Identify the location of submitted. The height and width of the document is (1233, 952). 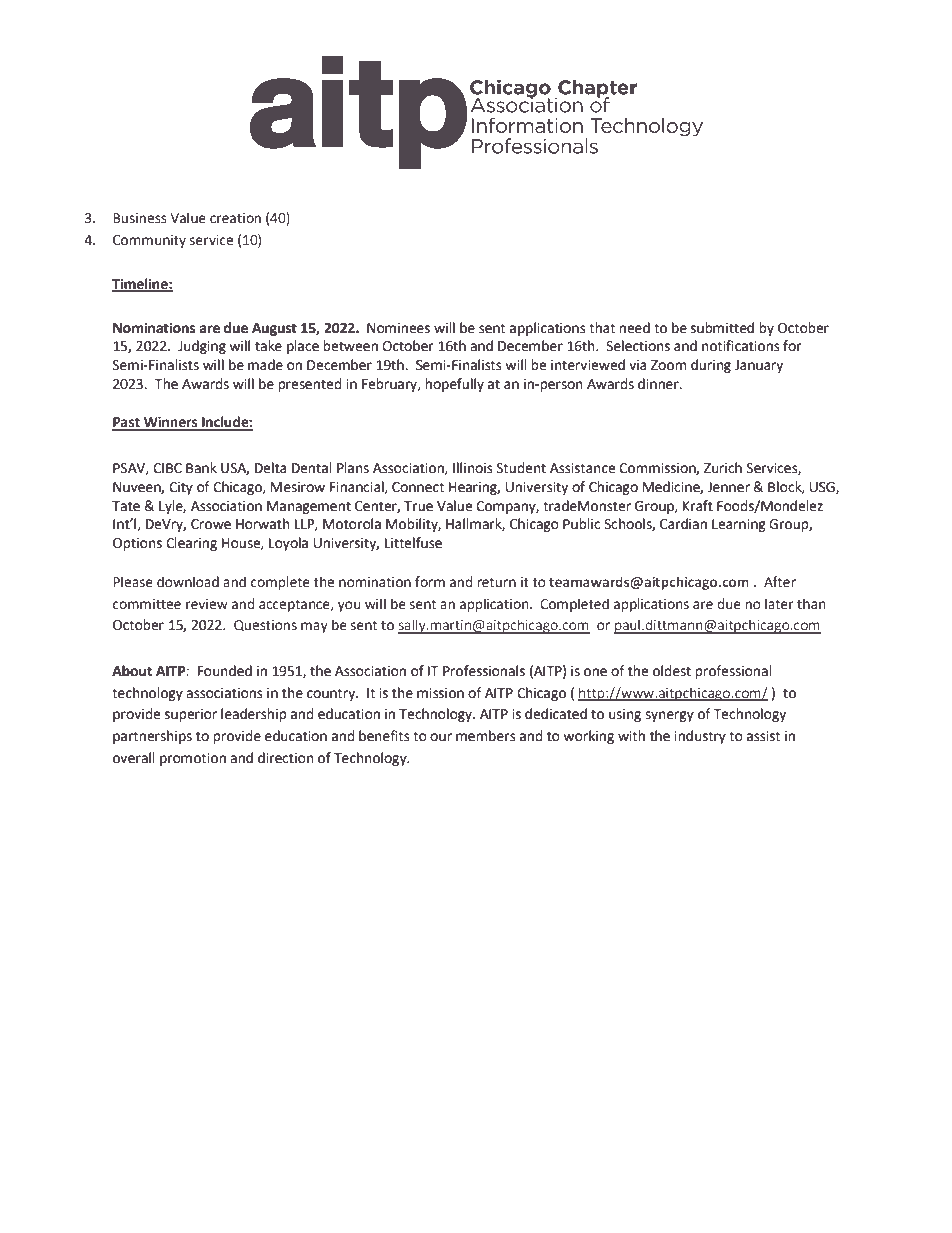
(722, 328).
